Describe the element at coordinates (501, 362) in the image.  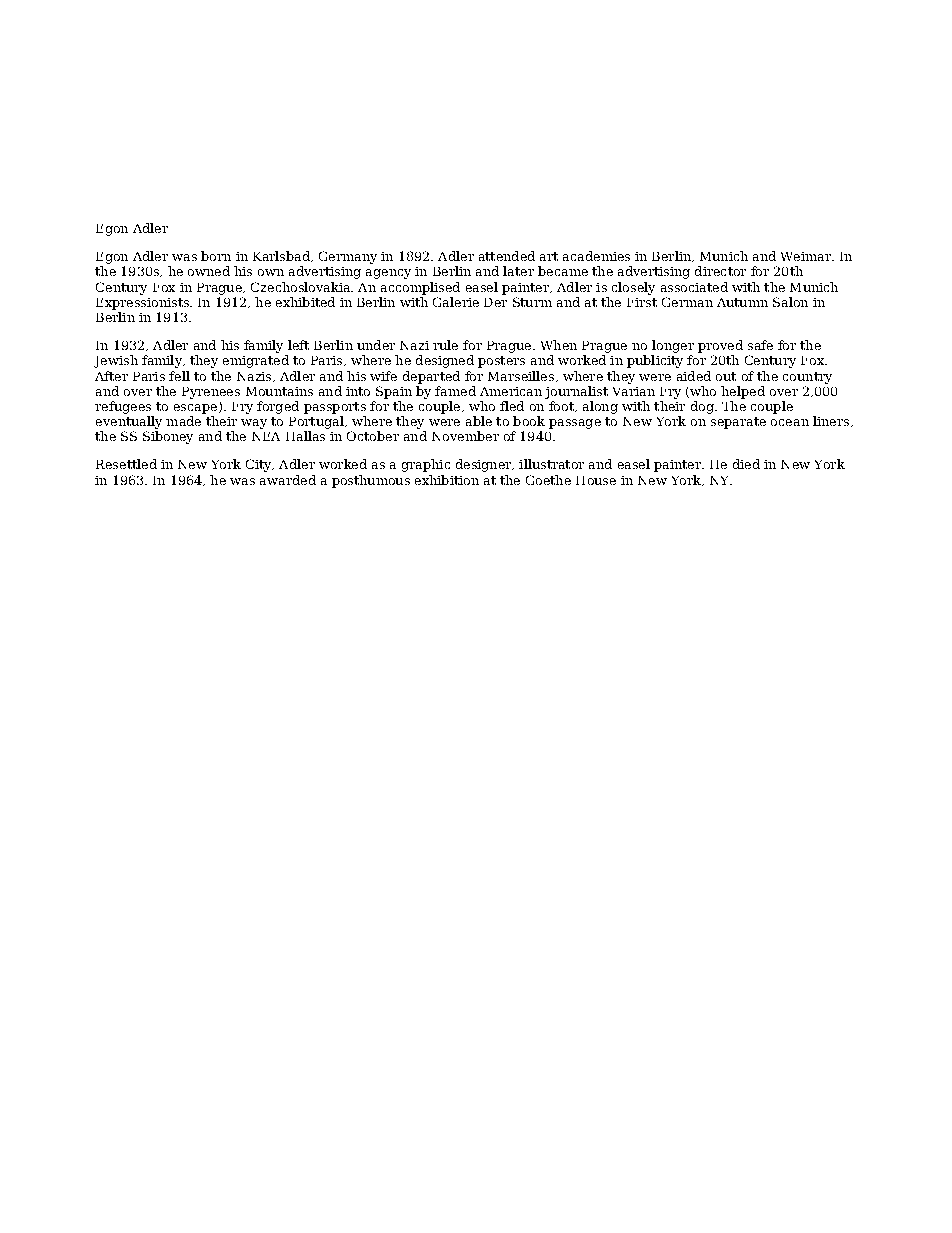
I see `posters` at that location.
